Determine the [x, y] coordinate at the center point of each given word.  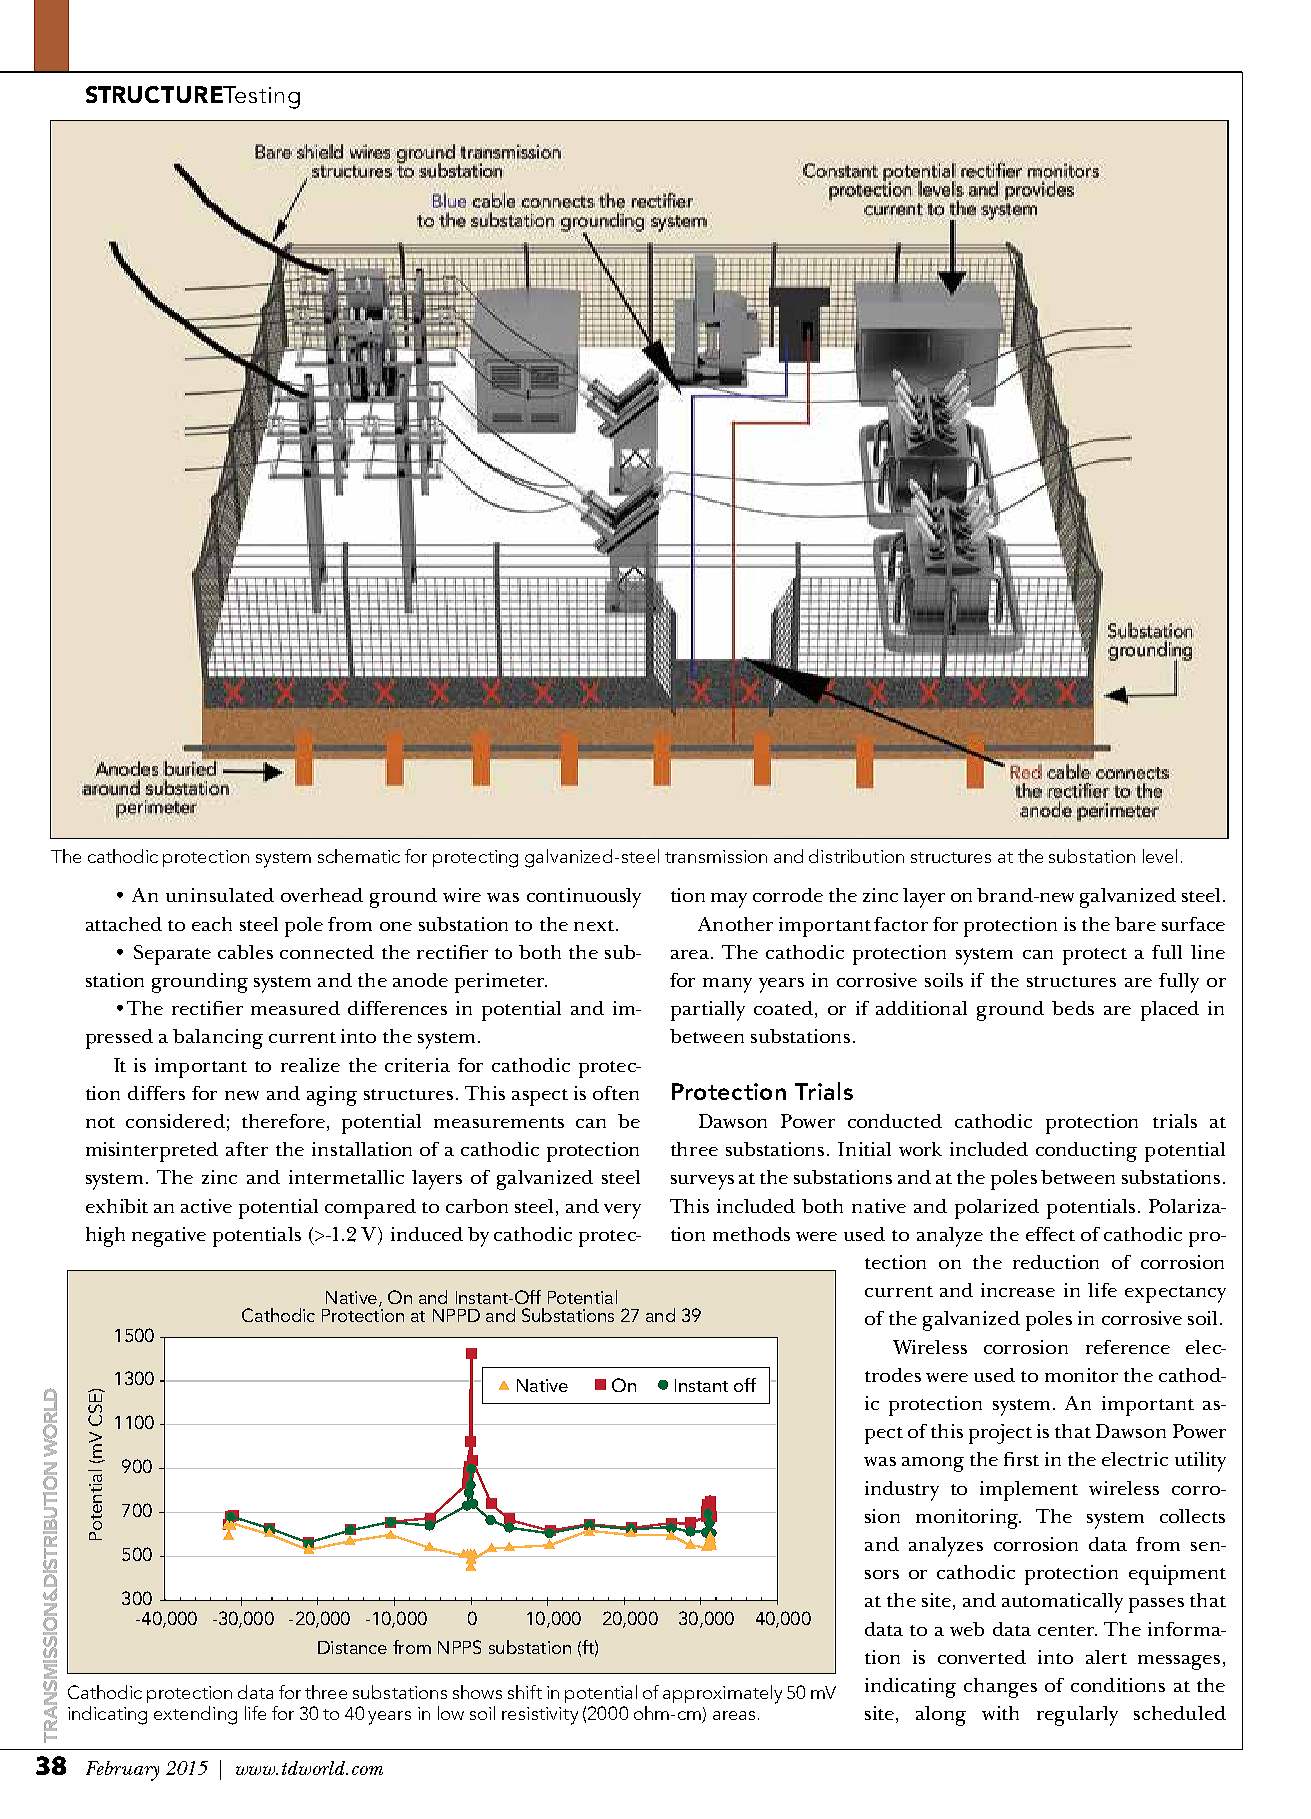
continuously [584, 898]
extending [195, 1715]
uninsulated [220, 895]
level [1160, 856]
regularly [1077, 1716]
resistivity [540, 1716]
